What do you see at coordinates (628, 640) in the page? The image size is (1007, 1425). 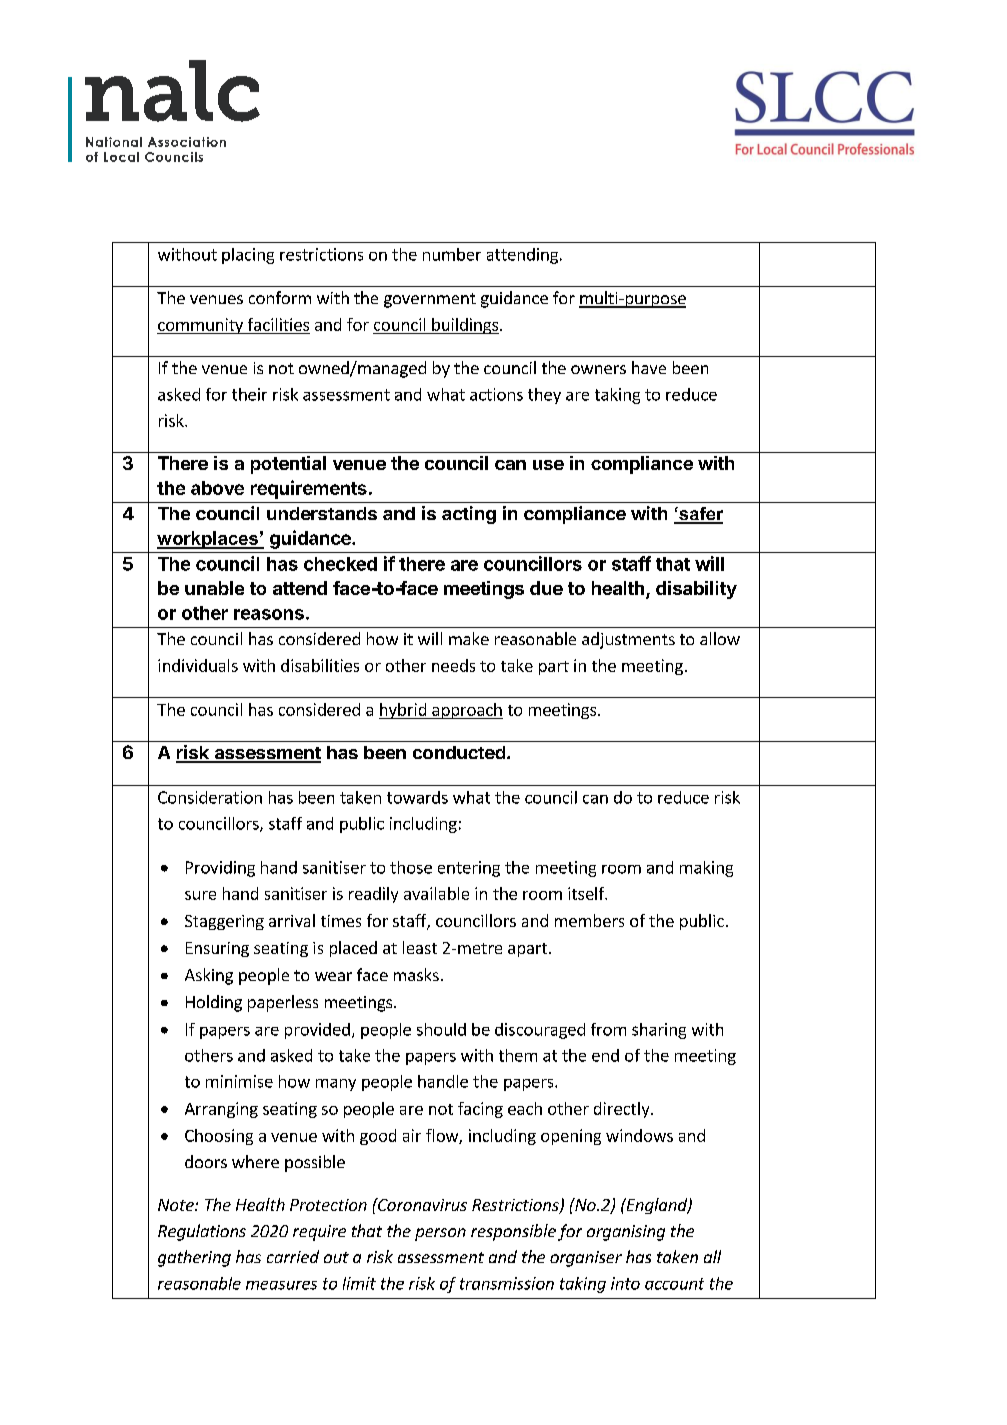 I see `adjustments` at bounding box center [628, 640].
